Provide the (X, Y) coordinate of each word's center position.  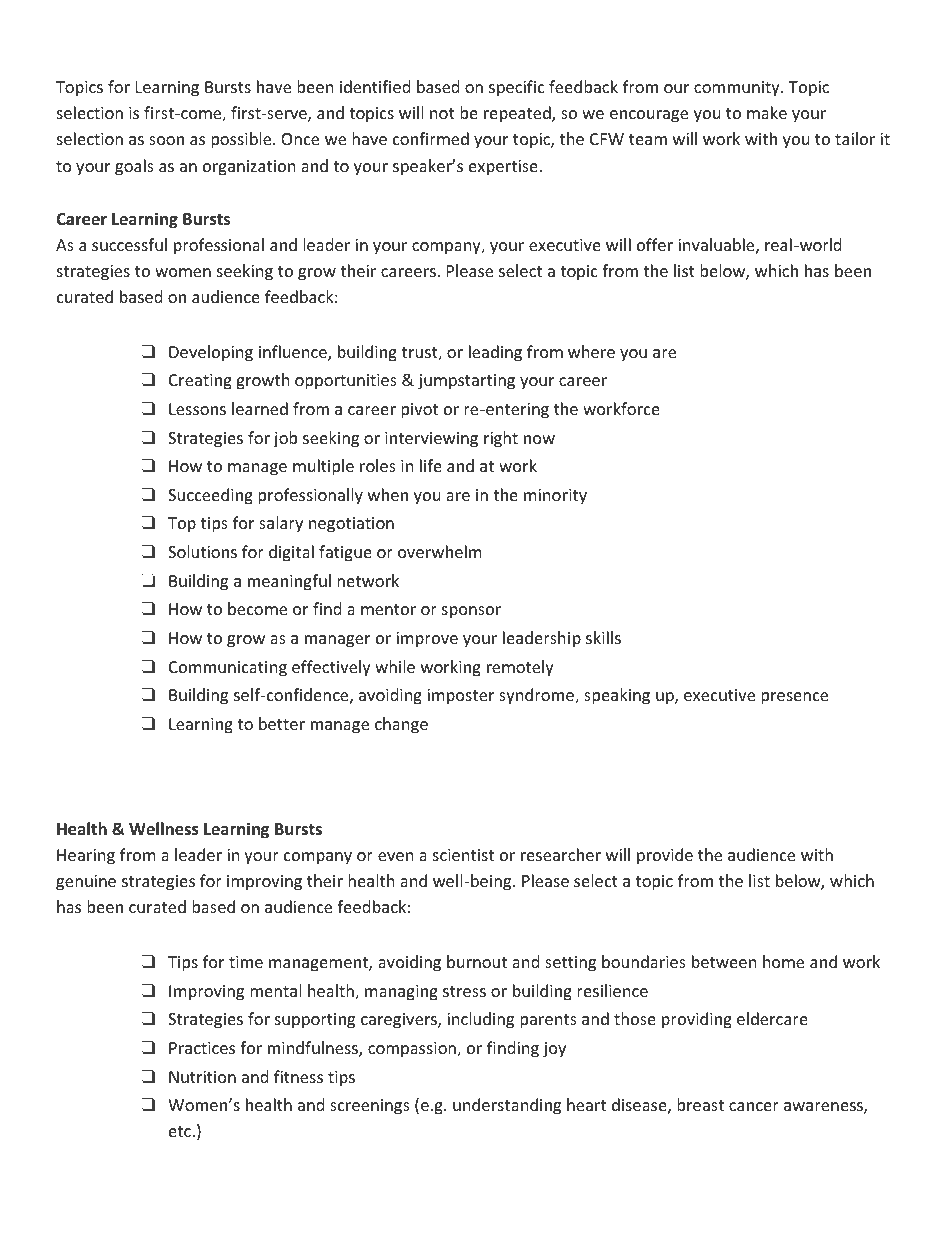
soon (166, 140)
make (767, 112)
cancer (754, 1106)
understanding (507, 1106)
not (442, 113)
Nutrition (202, 1077)
